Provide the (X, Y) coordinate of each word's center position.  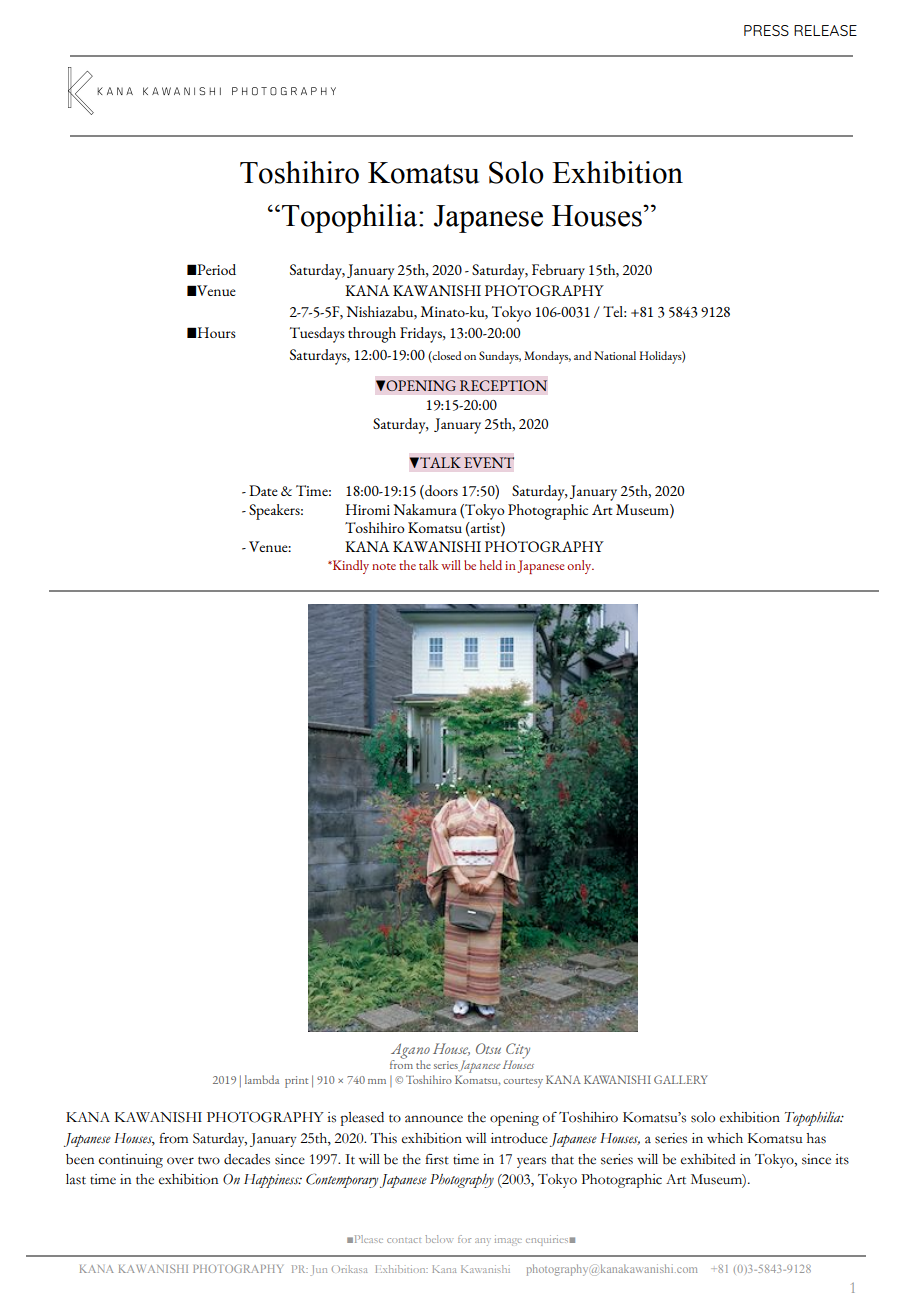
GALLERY (681, 1079)
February (558, 272)
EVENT (489, 462)
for (464, 1239)
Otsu (488, 1048)
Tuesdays (317, 335)
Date (263, 490)
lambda (262, 1079)
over (180, 1161)
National (615, 355)
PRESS (766, 30)
